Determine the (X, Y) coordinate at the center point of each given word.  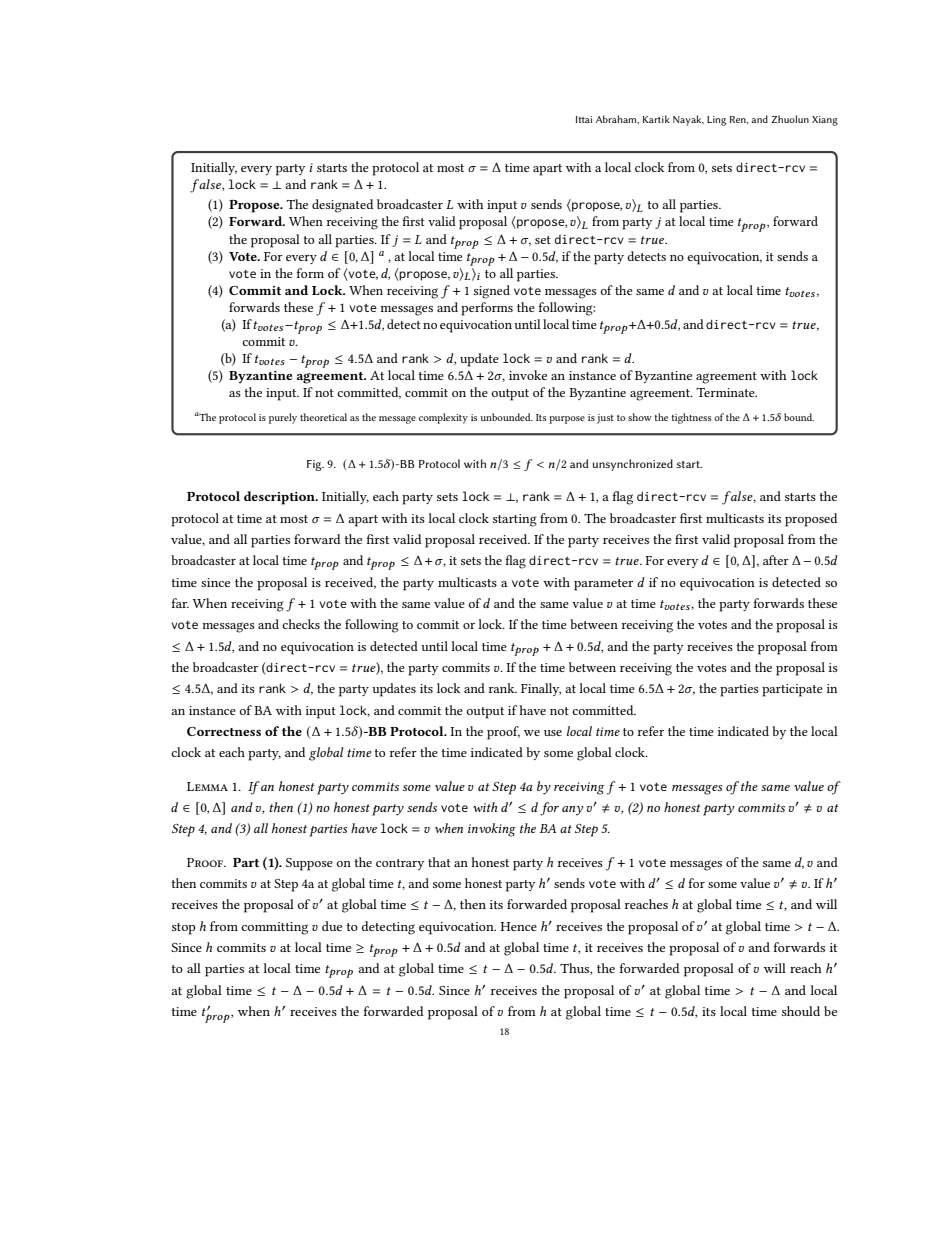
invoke (528, 375)
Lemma (207, 786)
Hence (518, 926)
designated (342, 206)
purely (283, 418)
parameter (603, 585)
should (801, 1011)
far (180, 603)
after (776, 560)
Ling (716, 121)
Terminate (726, 392)
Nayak (688, 120)
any (573, 810)
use (553, 733)
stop (184, 929)
